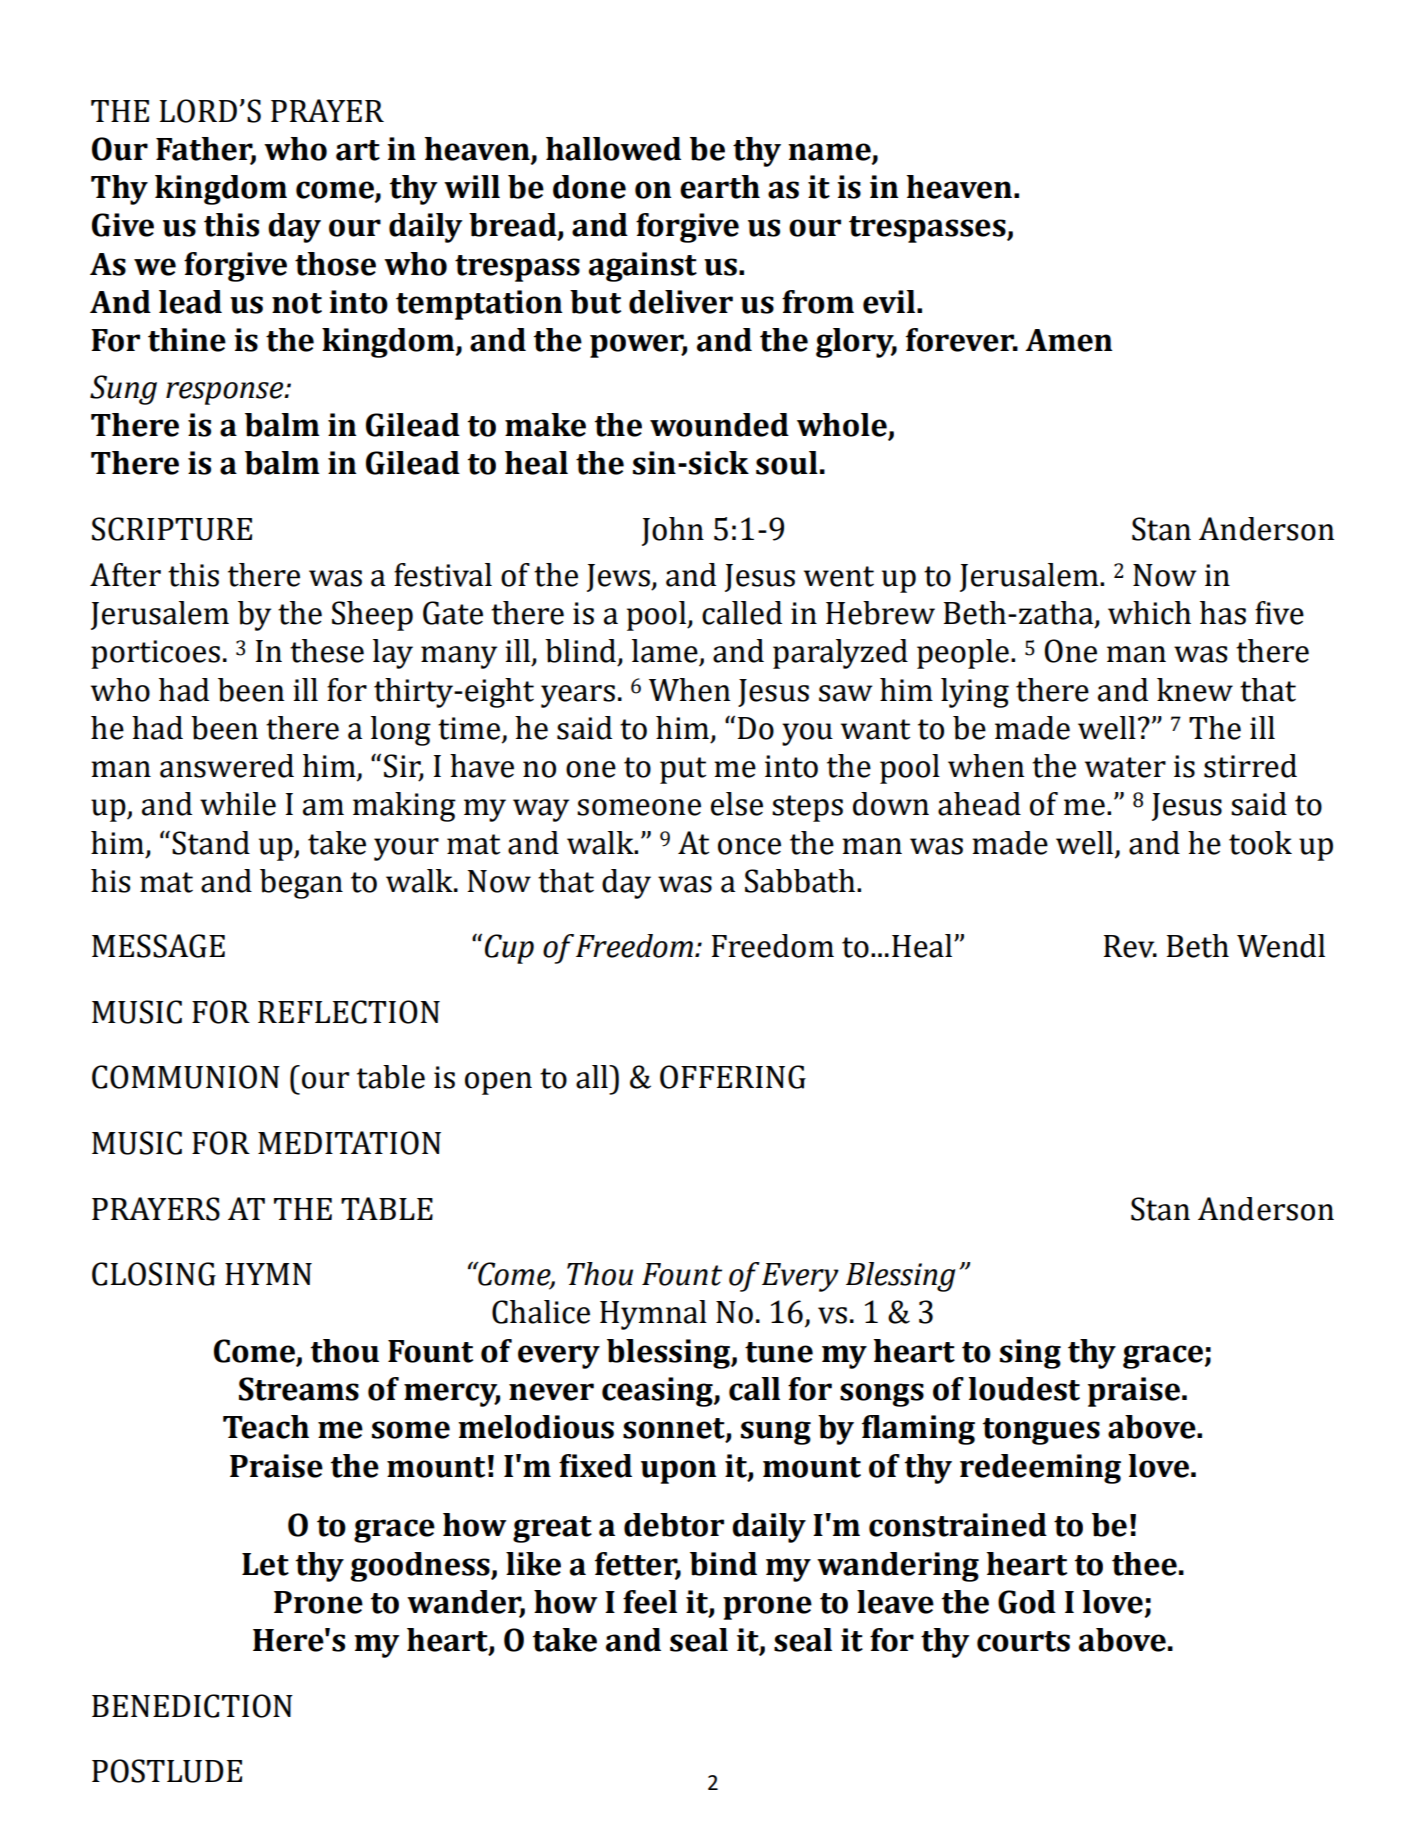 The height and width of the image is (1845, 1426). I want to click on began, so click(301, 884).
